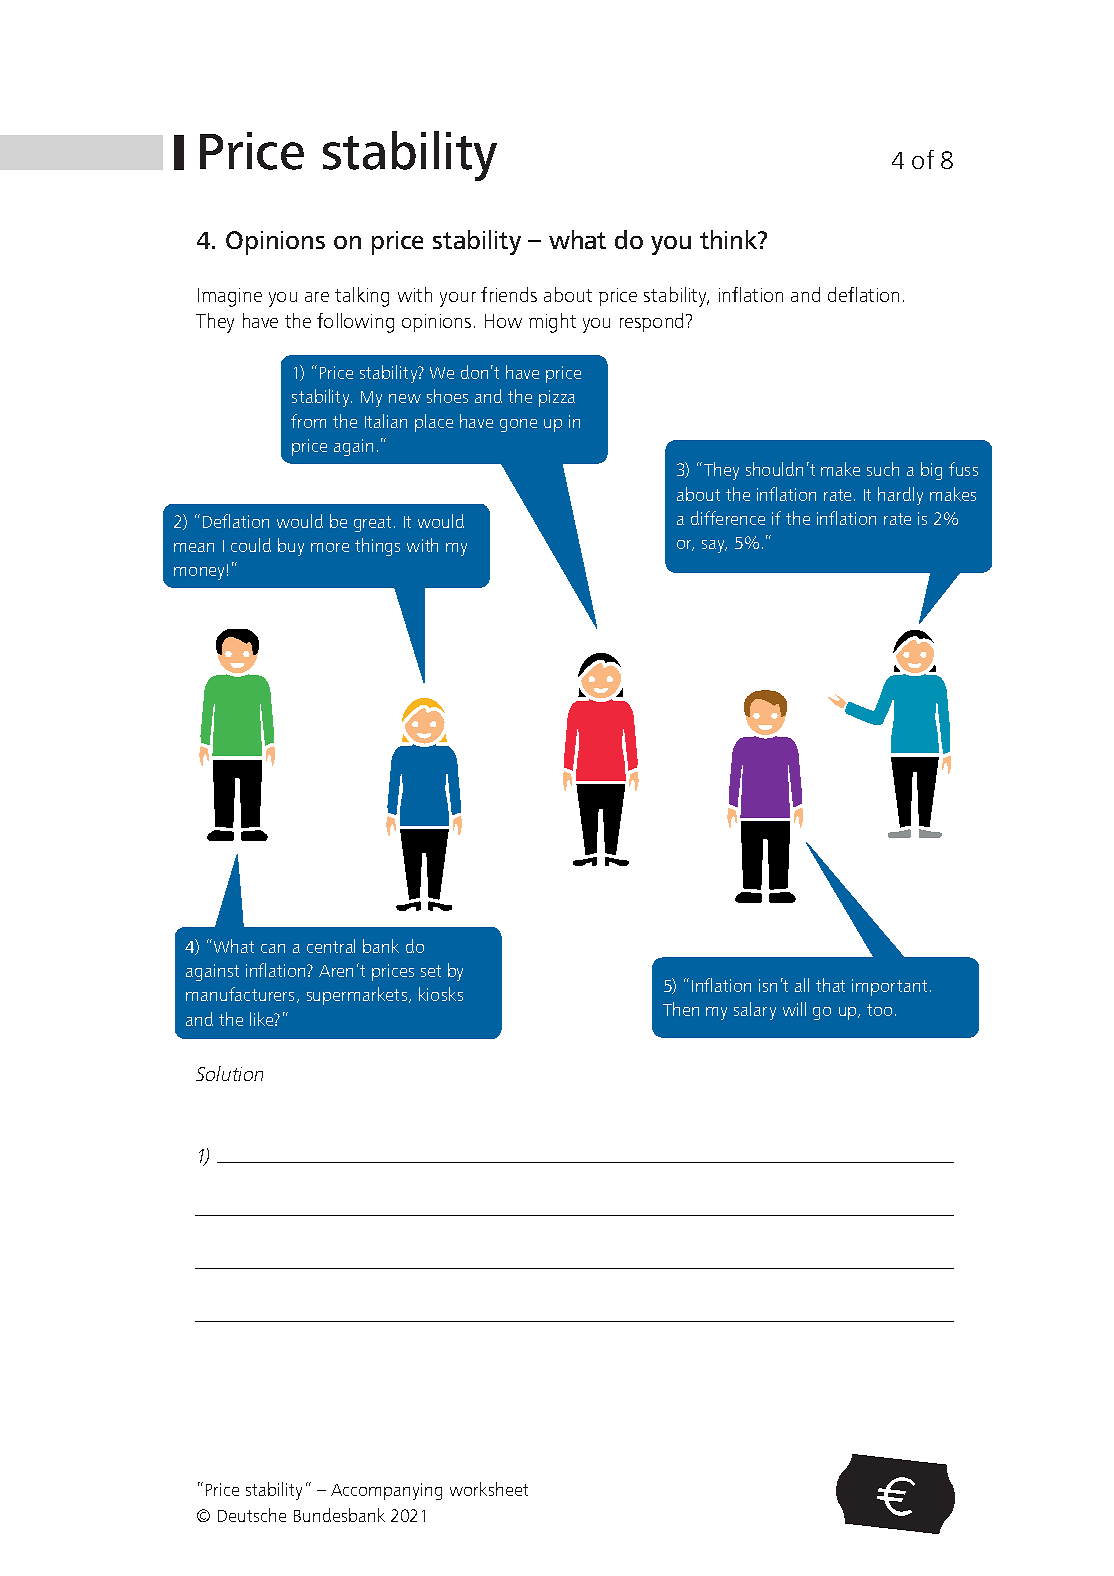  Describe the element at coordinates (730, 239) in the document. I see `think` at that location.
